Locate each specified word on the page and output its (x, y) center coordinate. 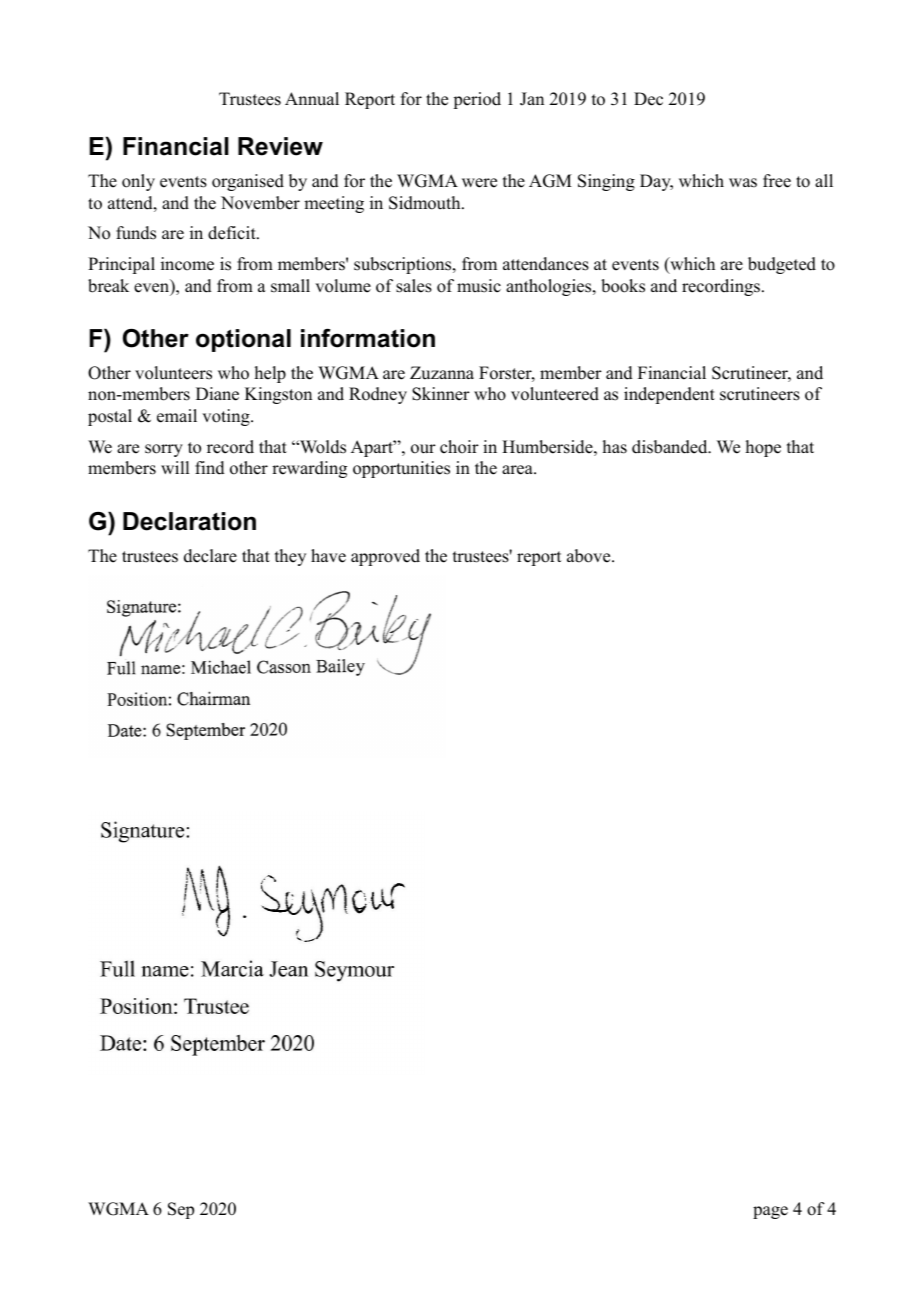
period (477, 100)
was (743, 183)
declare (210, 556)
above (590, 556)
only (138, 182)
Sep (181, 1210)
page (770, 1212)
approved (385, 557)
